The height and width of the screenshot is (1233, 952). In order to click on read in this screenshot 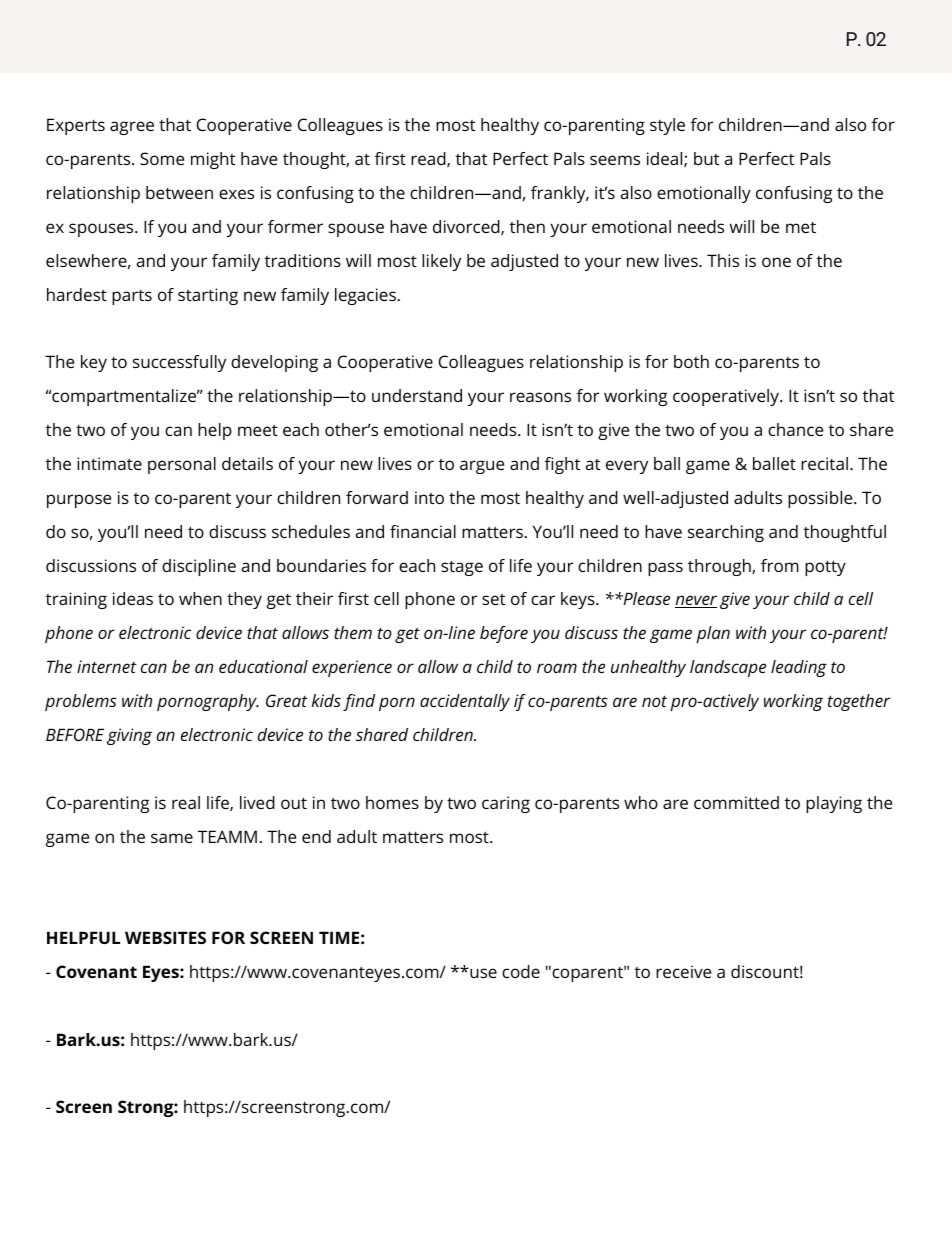, I will do `click(429, 159)`.
